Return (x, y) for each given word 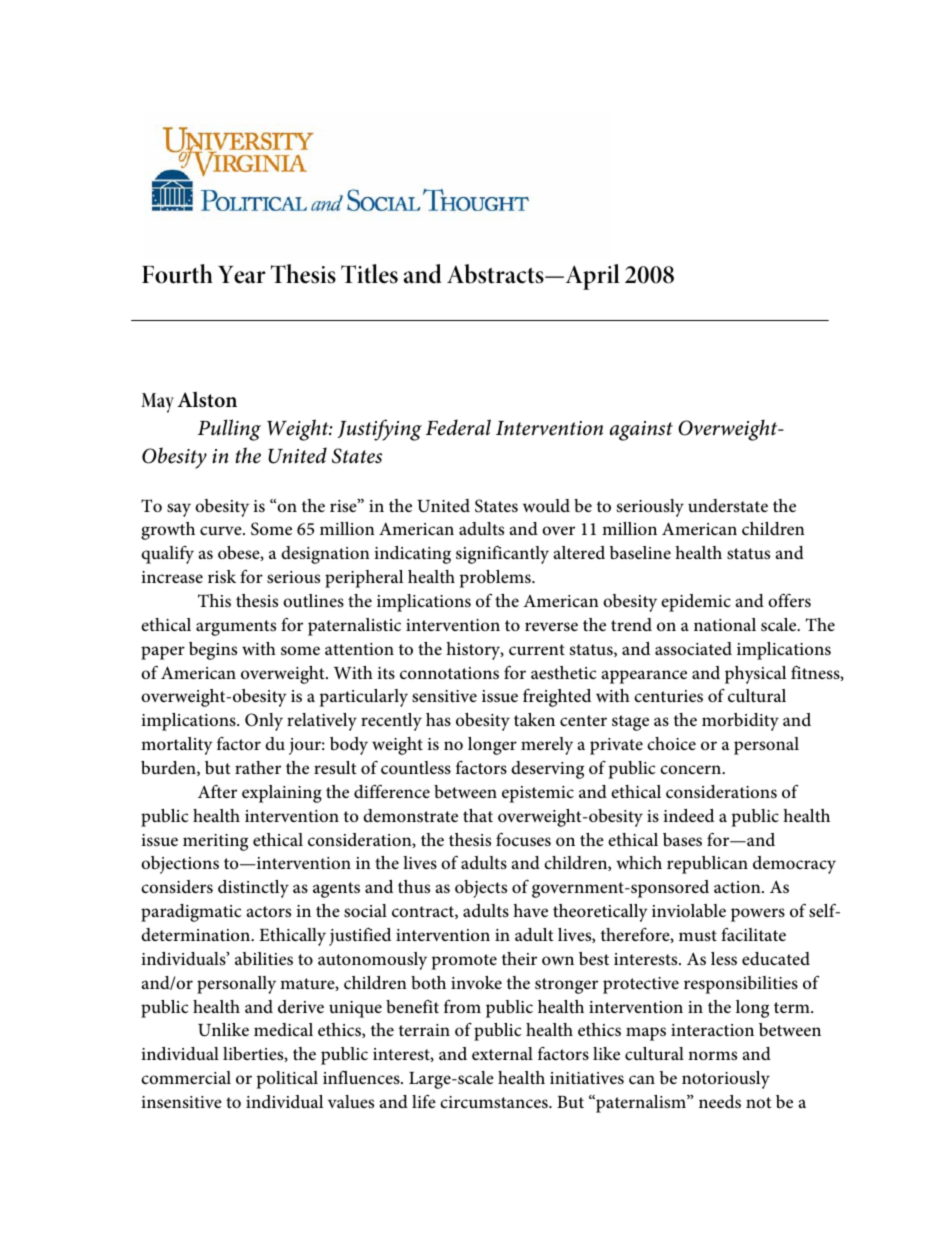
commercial (186, 1077)
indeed (688, 815)
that (478, 815)
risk (222, 576)
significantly (502, 554)
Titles (369, 274)
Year (242, 275)
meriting (215, 842)
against (641, 431)
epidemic (696, 603)
